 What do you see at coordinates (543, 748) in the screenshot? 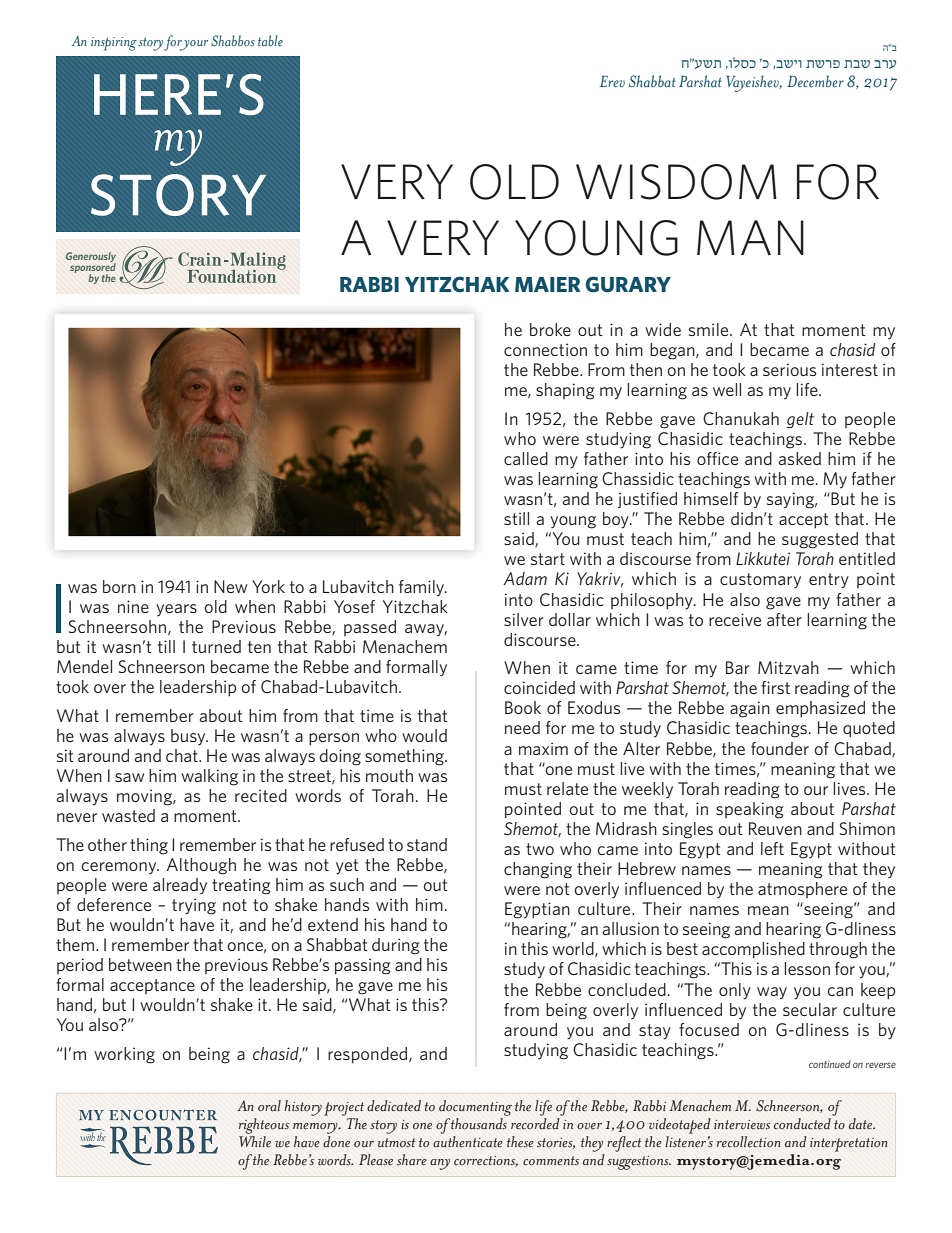
I see `maxim` at bounding box center [543, 748].
